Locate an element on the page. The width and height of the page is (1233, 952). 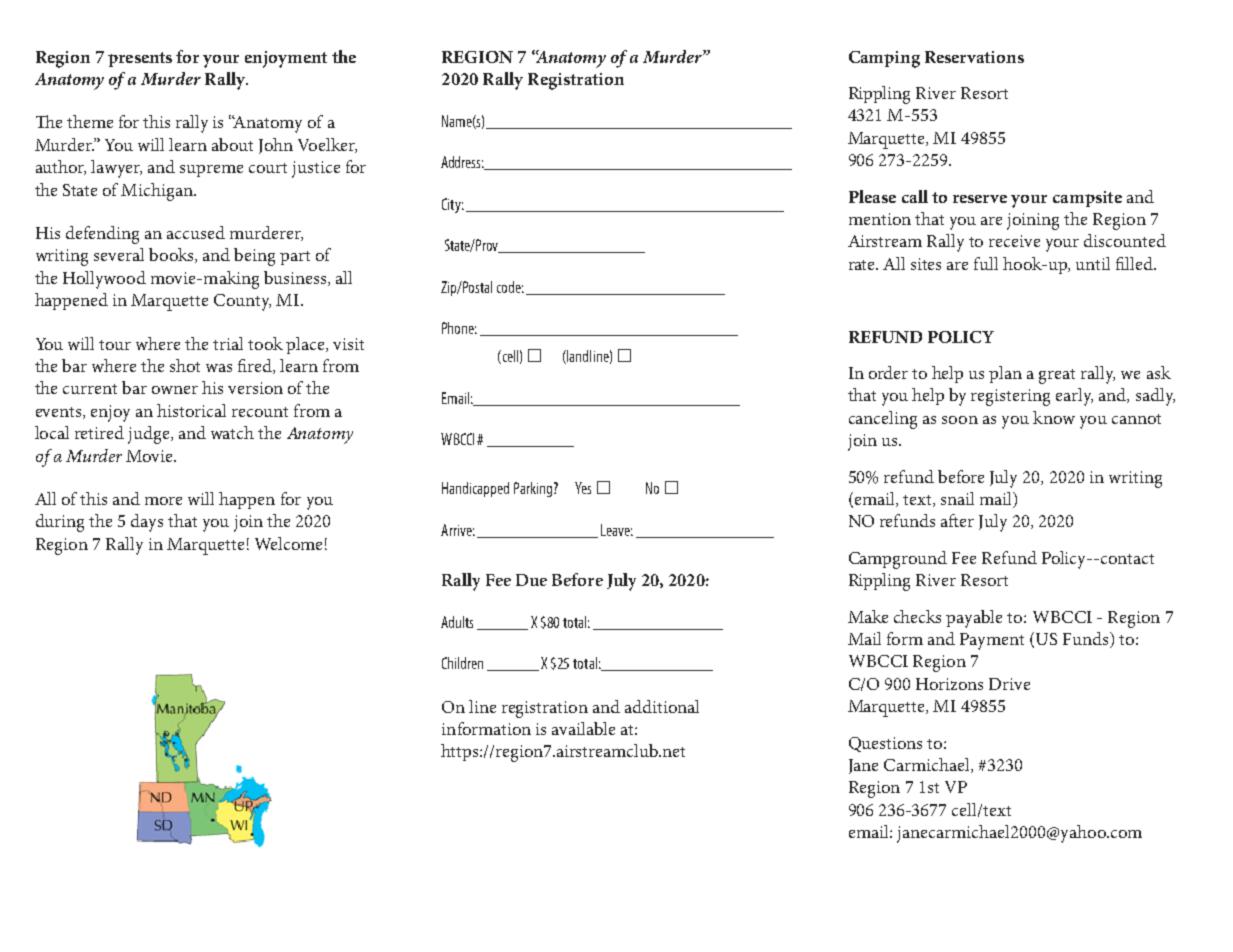
Yes is located at coordinates (583, 488).
